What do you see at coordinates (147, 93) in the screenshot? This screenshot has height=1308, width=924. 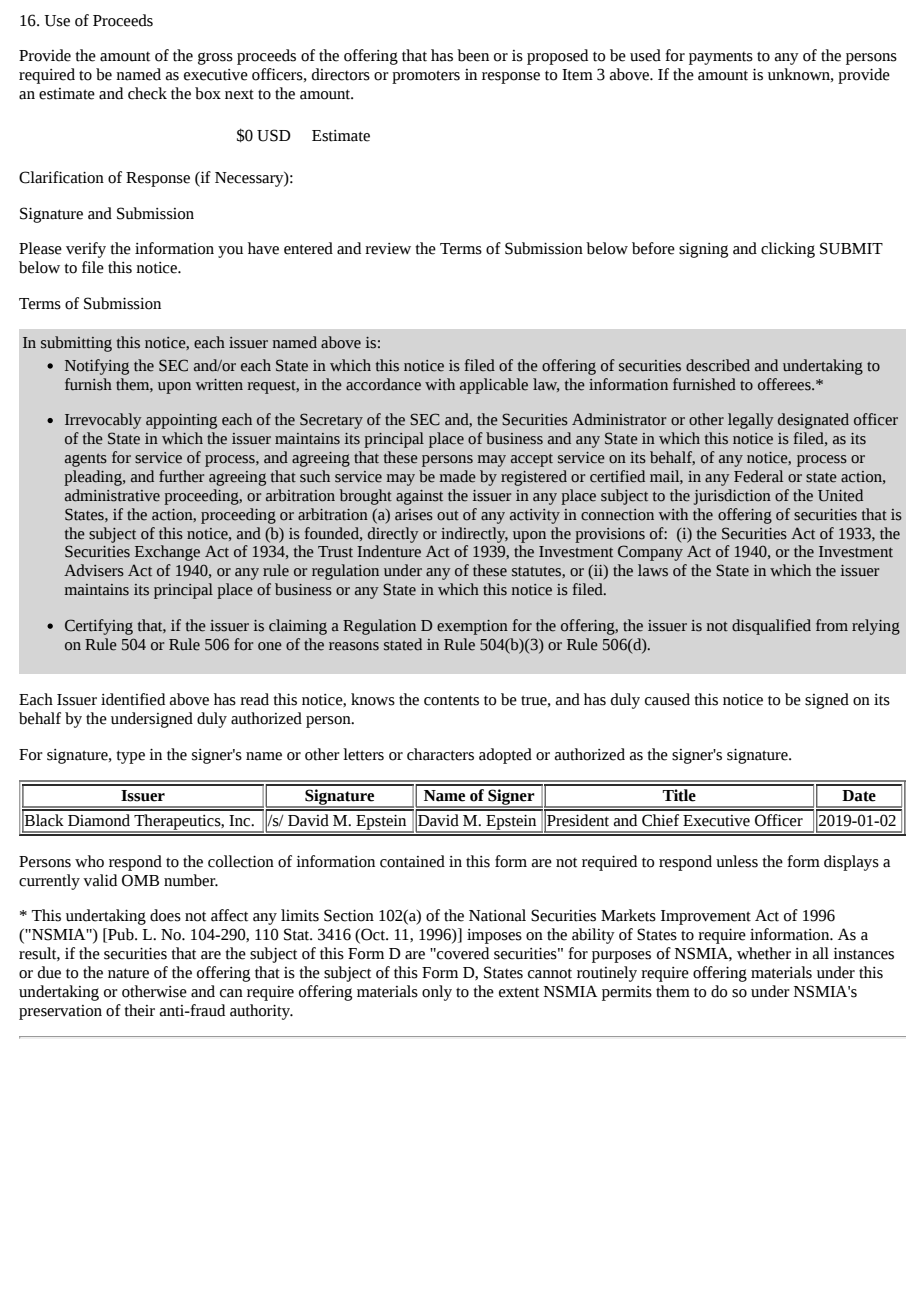 I see `check` at bounding box center [147, 93].
